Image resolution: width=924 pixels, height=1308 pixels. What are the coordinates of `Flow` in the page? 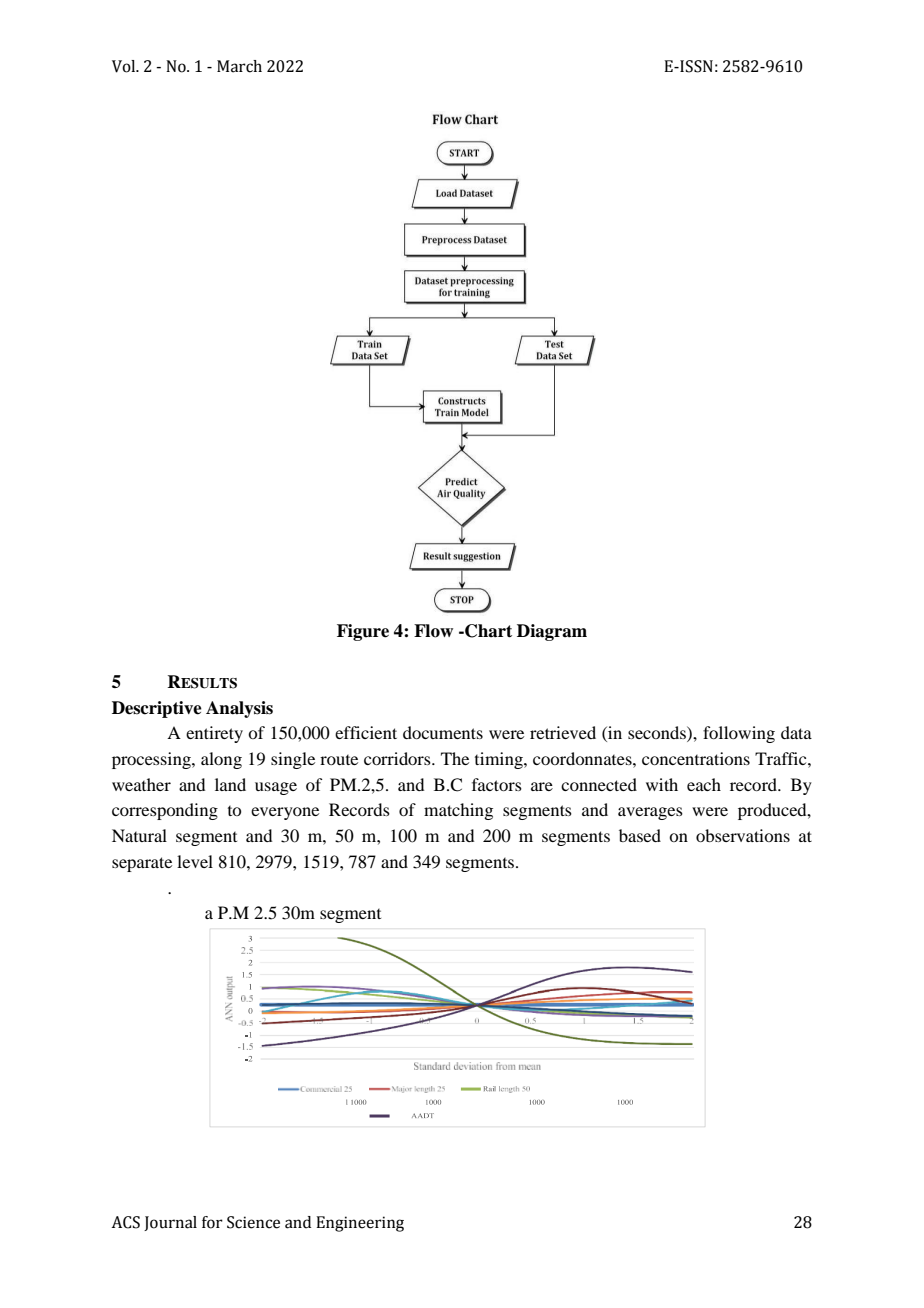 It's located at (433, 631).
